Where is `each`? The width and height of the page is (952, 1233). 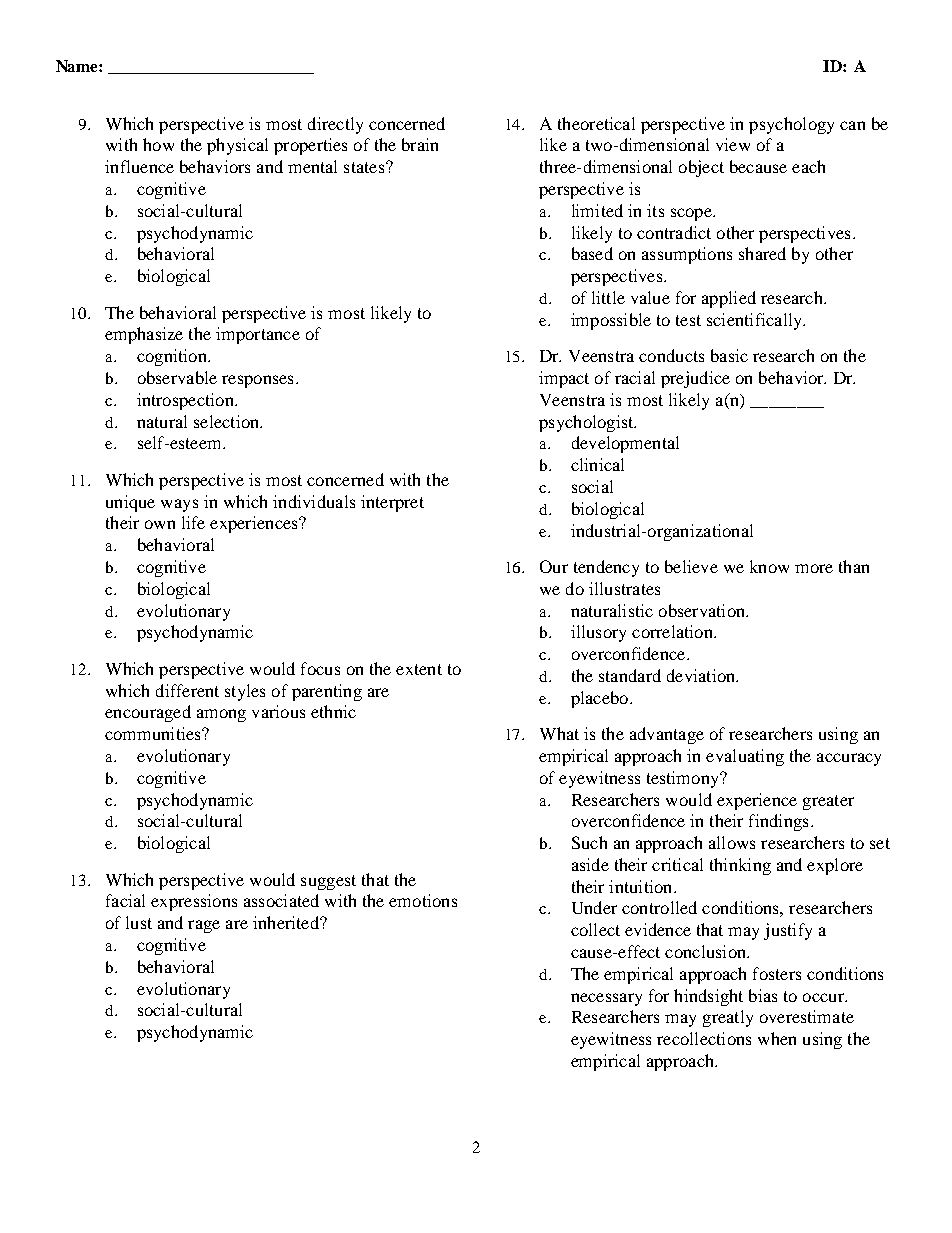
each is located at coordinates (808, 166).
